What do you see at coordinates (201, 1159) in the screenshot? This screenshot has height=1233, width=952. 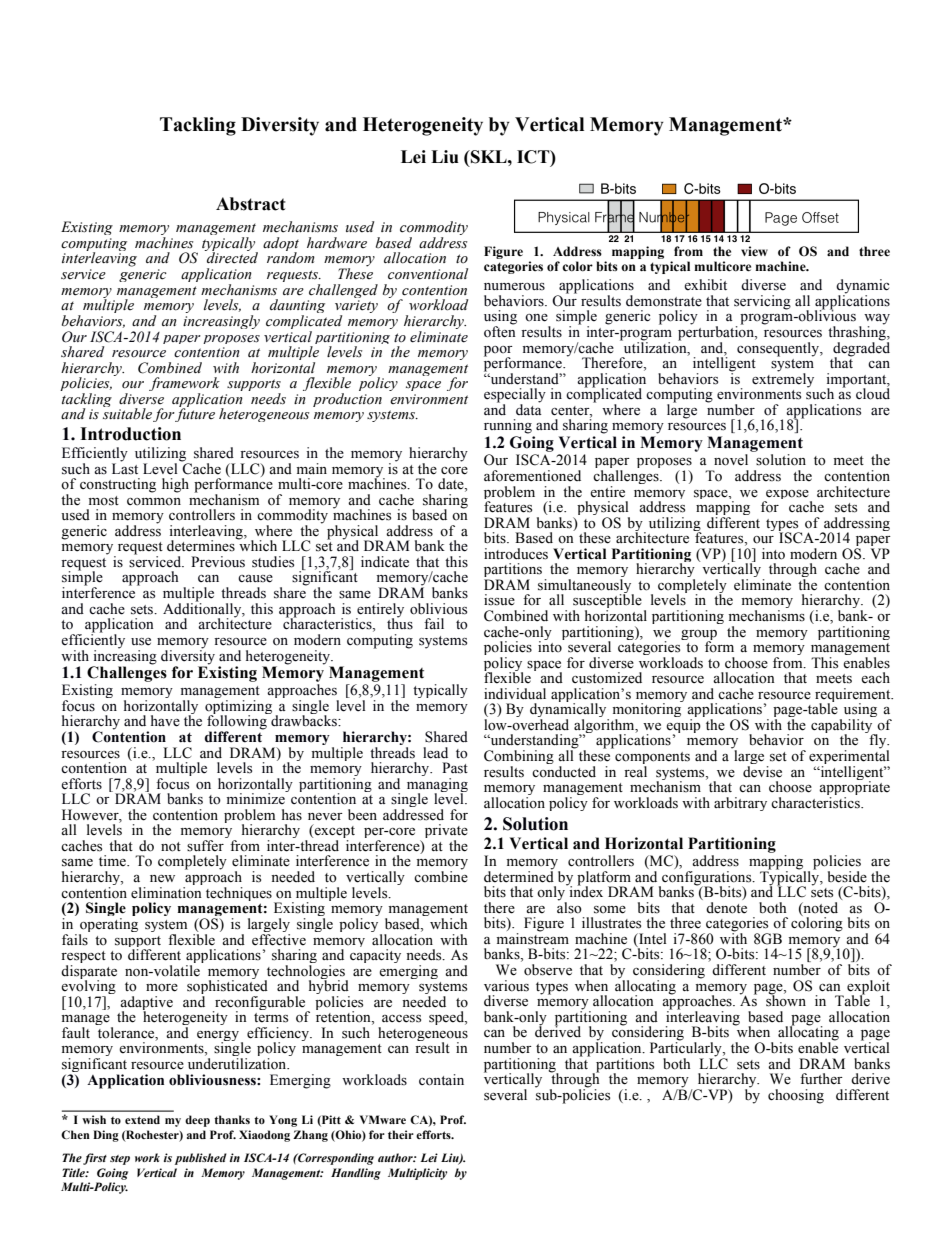 I see `published` at bounding box center [201, 1159].
